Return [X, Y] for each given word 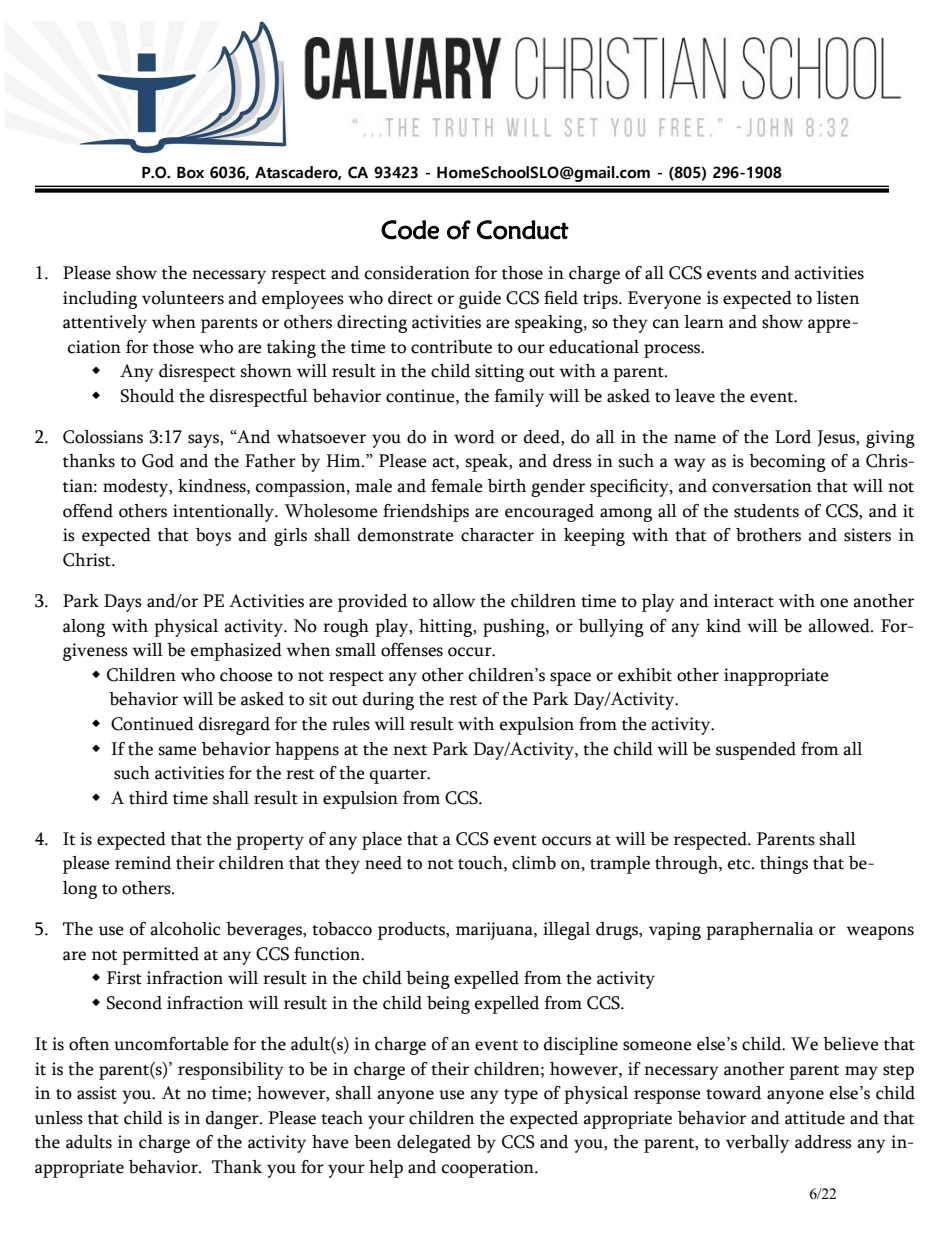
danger [233, 1120]
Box [190, 173]
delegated [434, 1144]
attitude [815, 1118]
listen [838, 298]
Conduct [523, 230]
